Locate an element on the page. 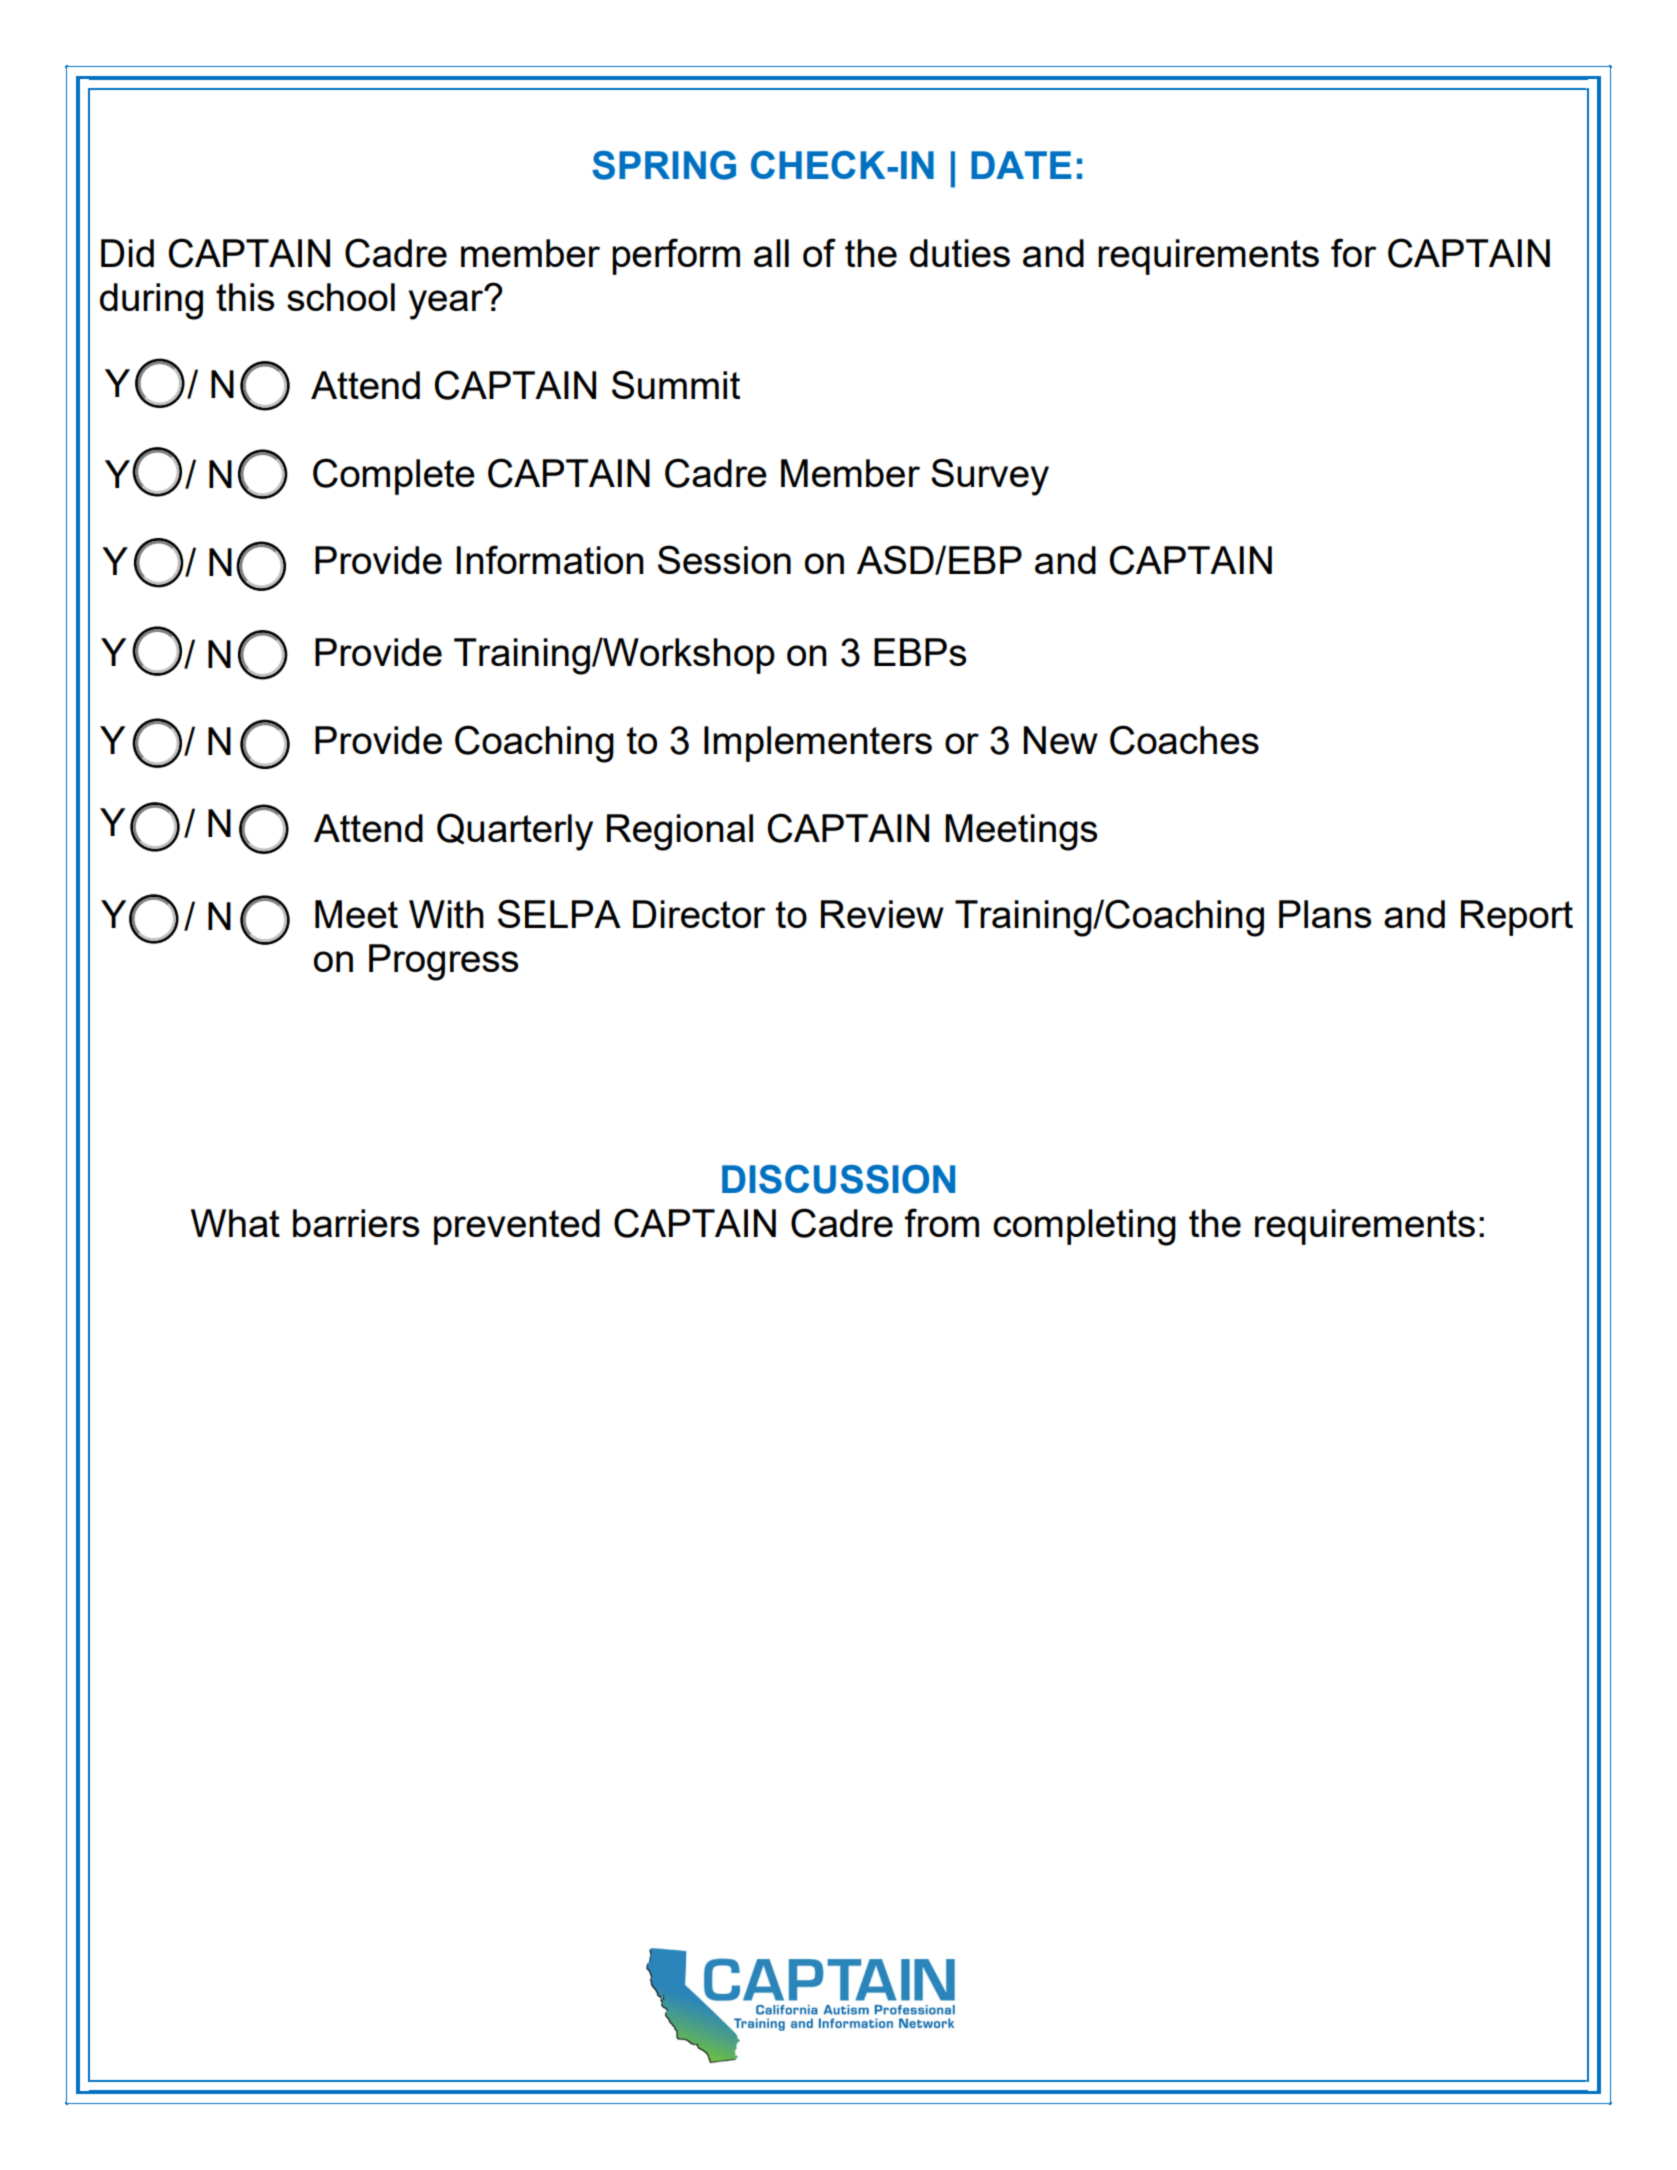  all is located at coordinates (771, 253).
